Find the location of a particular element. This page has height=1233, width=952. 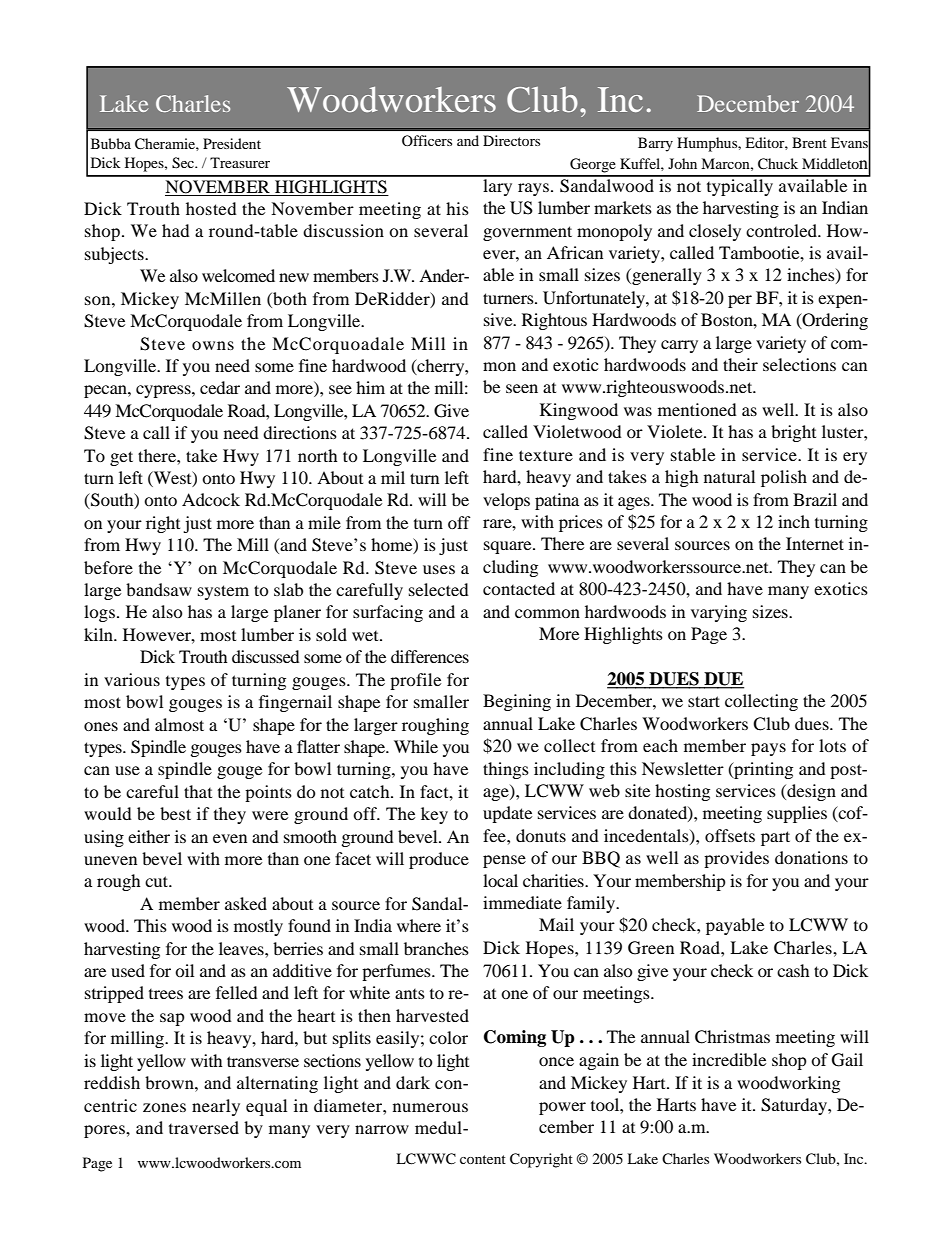

update is located at coordinates (507, 814).
